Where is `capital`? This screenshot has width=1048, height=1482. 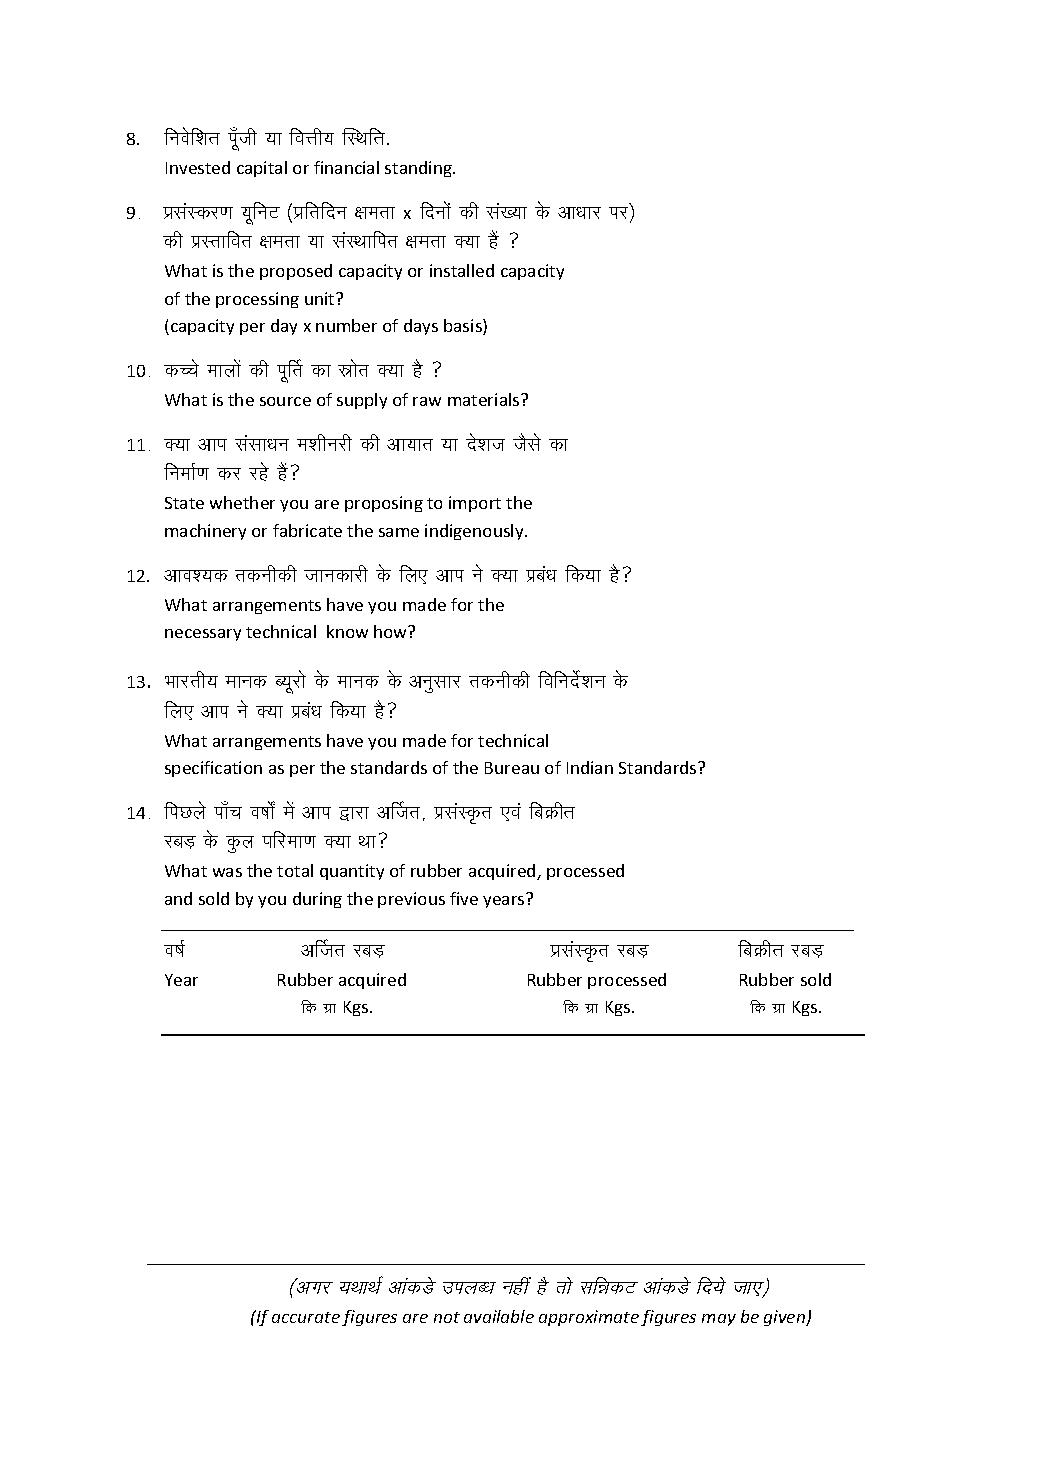
capital is located at coordinates (262, 169).
